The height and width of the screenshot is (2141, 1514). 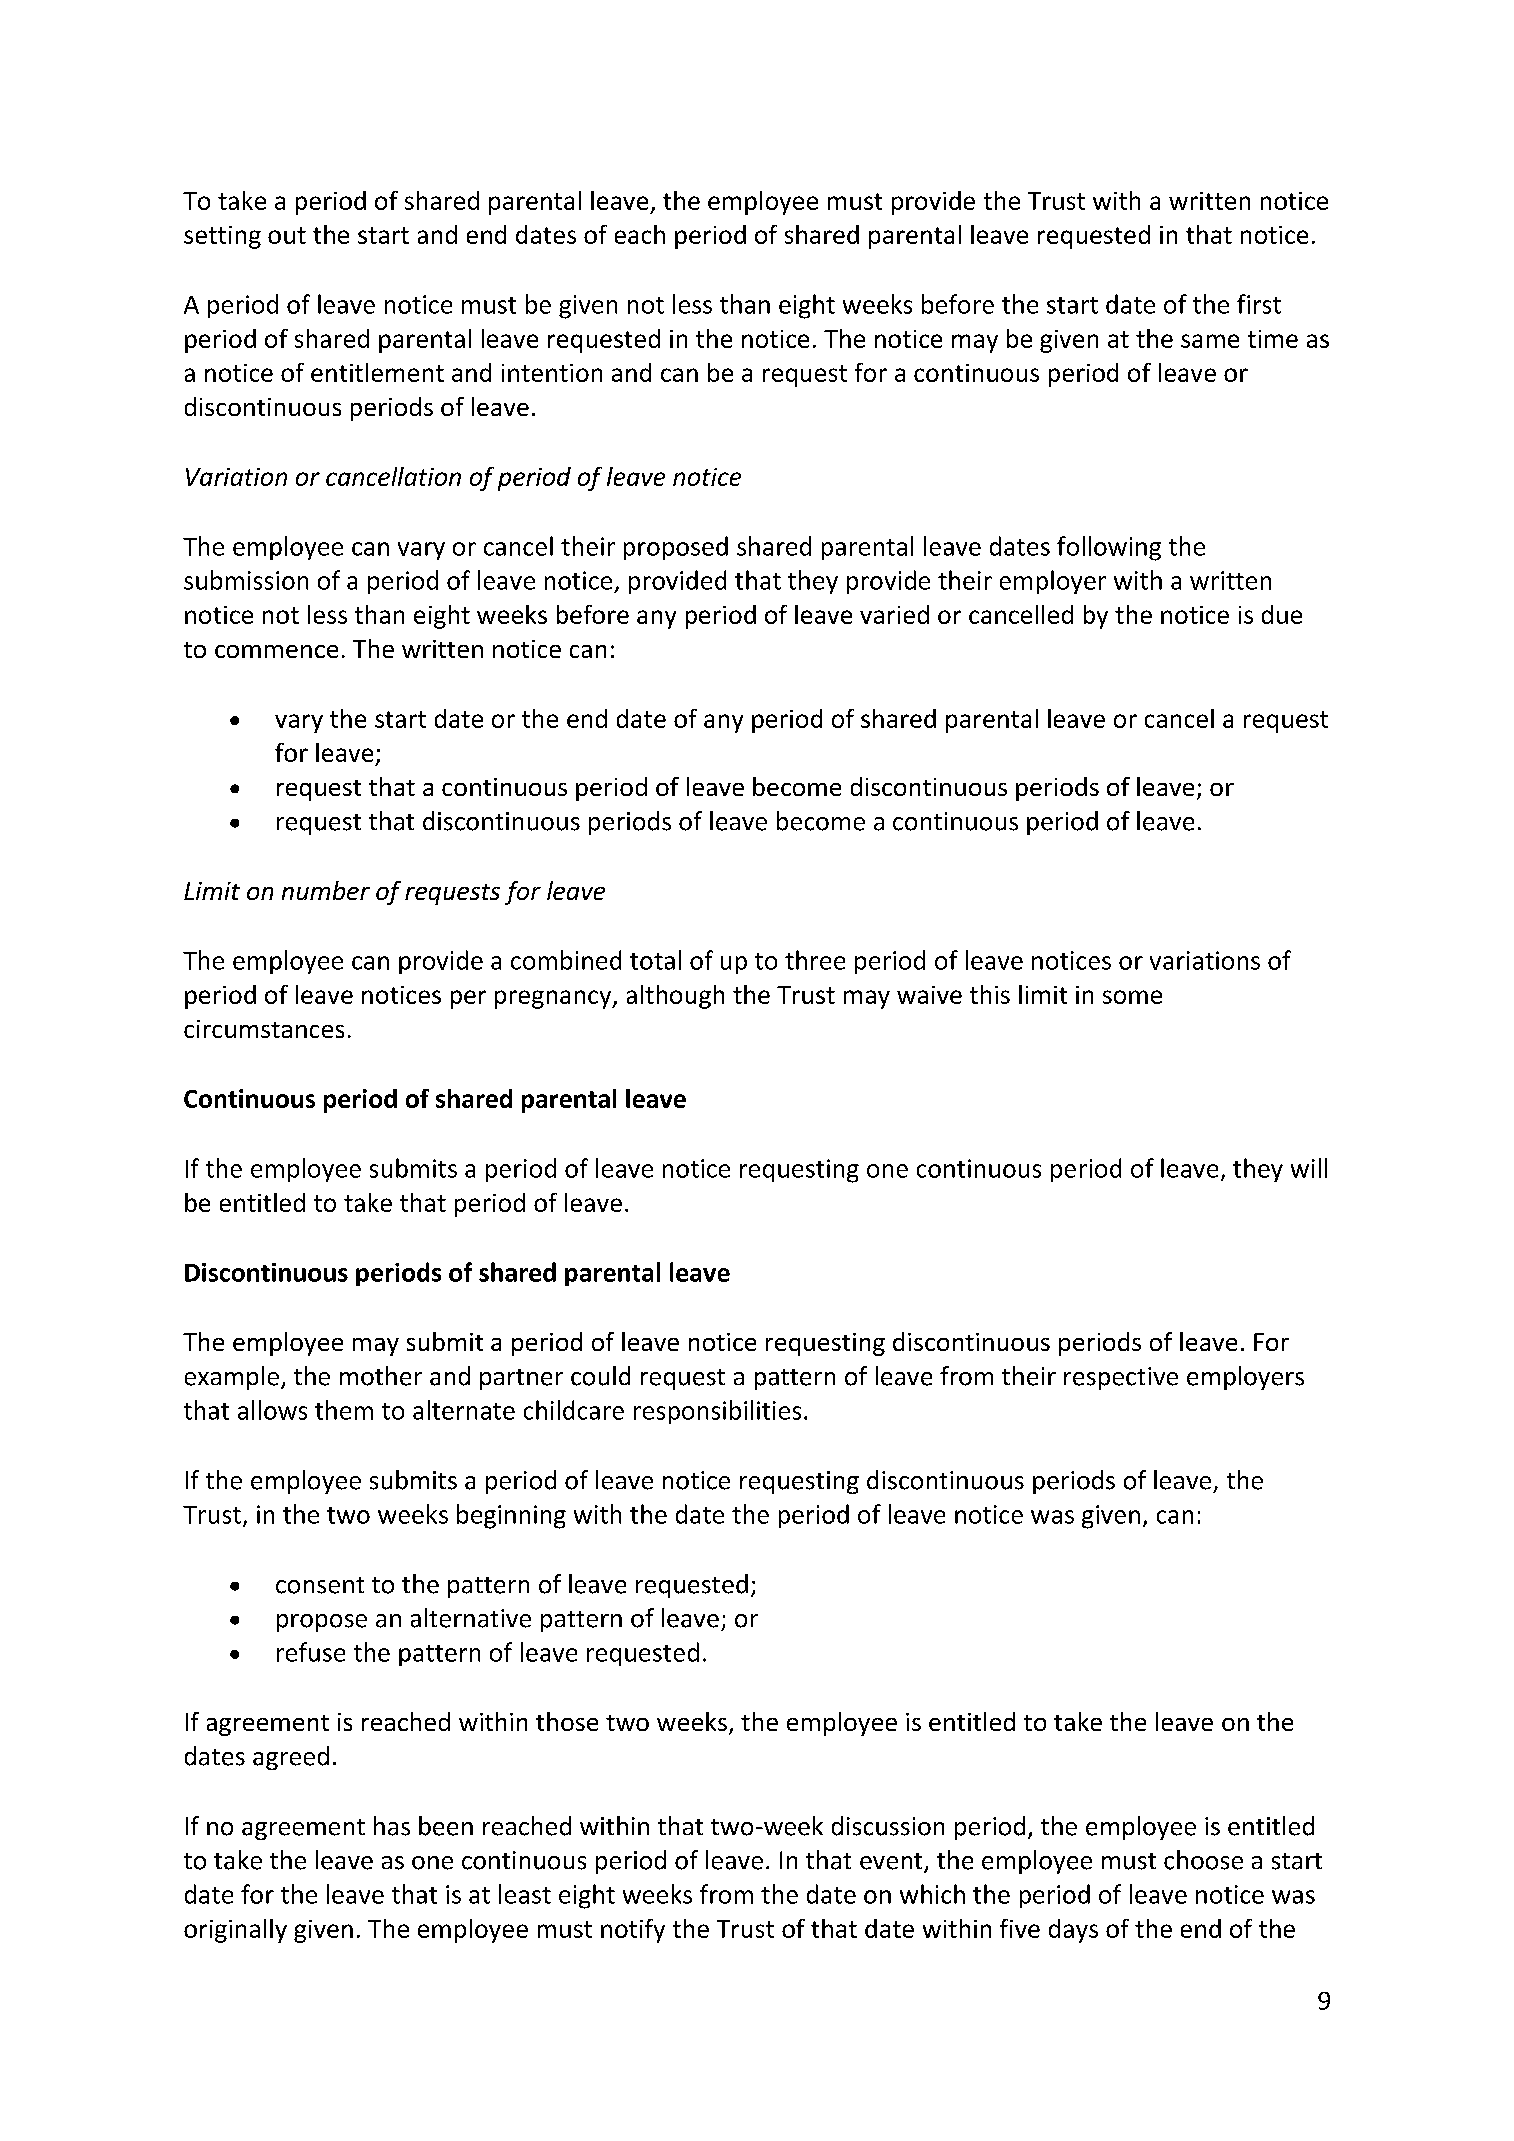 What do you see at coordinates (326, 890) in the screenshot?
I see `number` at bounding box center [326, 890].
